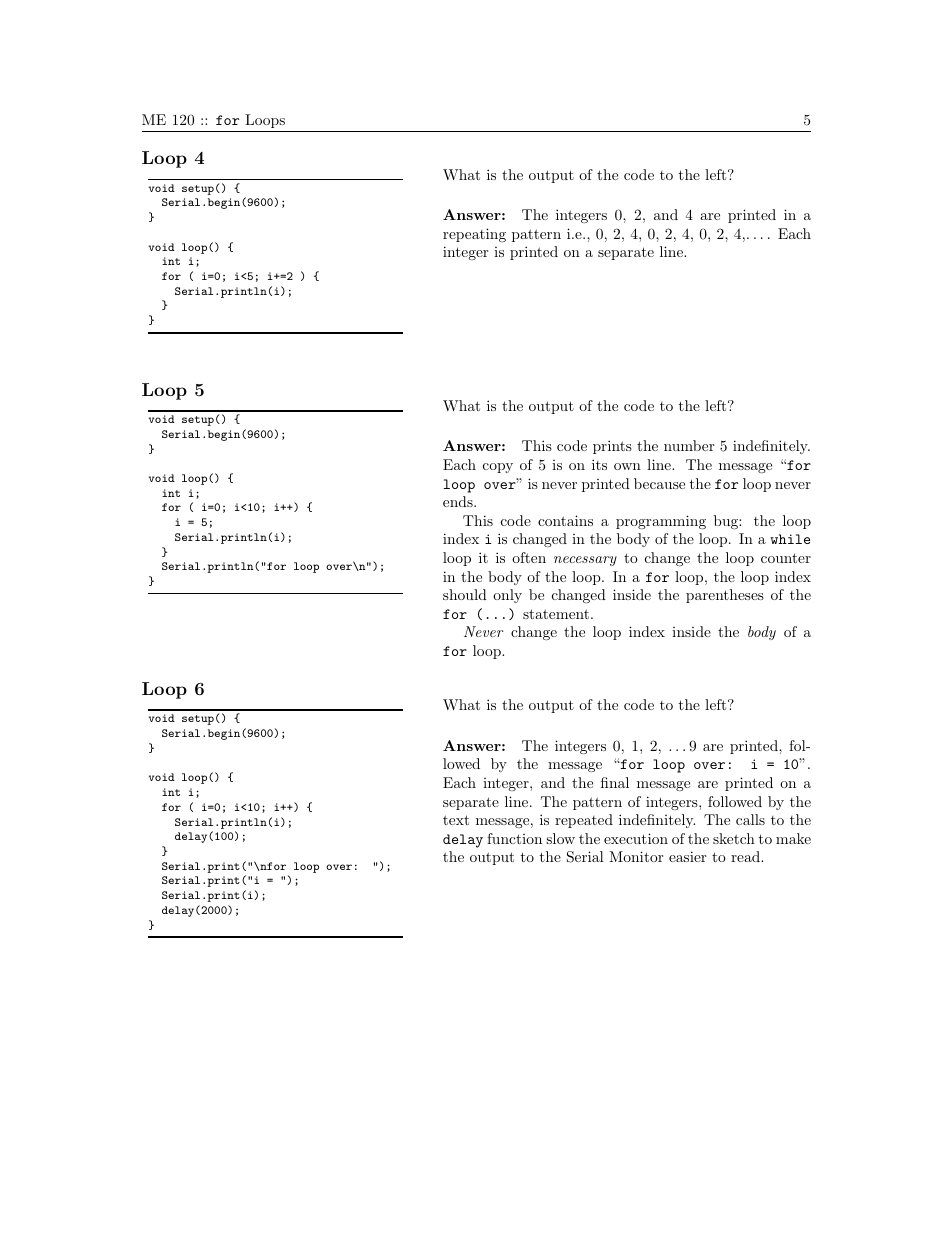  What do you see at coordinates (474, 235) in the screenshot?
I see `repeating` at bounding box center [474, 235].
